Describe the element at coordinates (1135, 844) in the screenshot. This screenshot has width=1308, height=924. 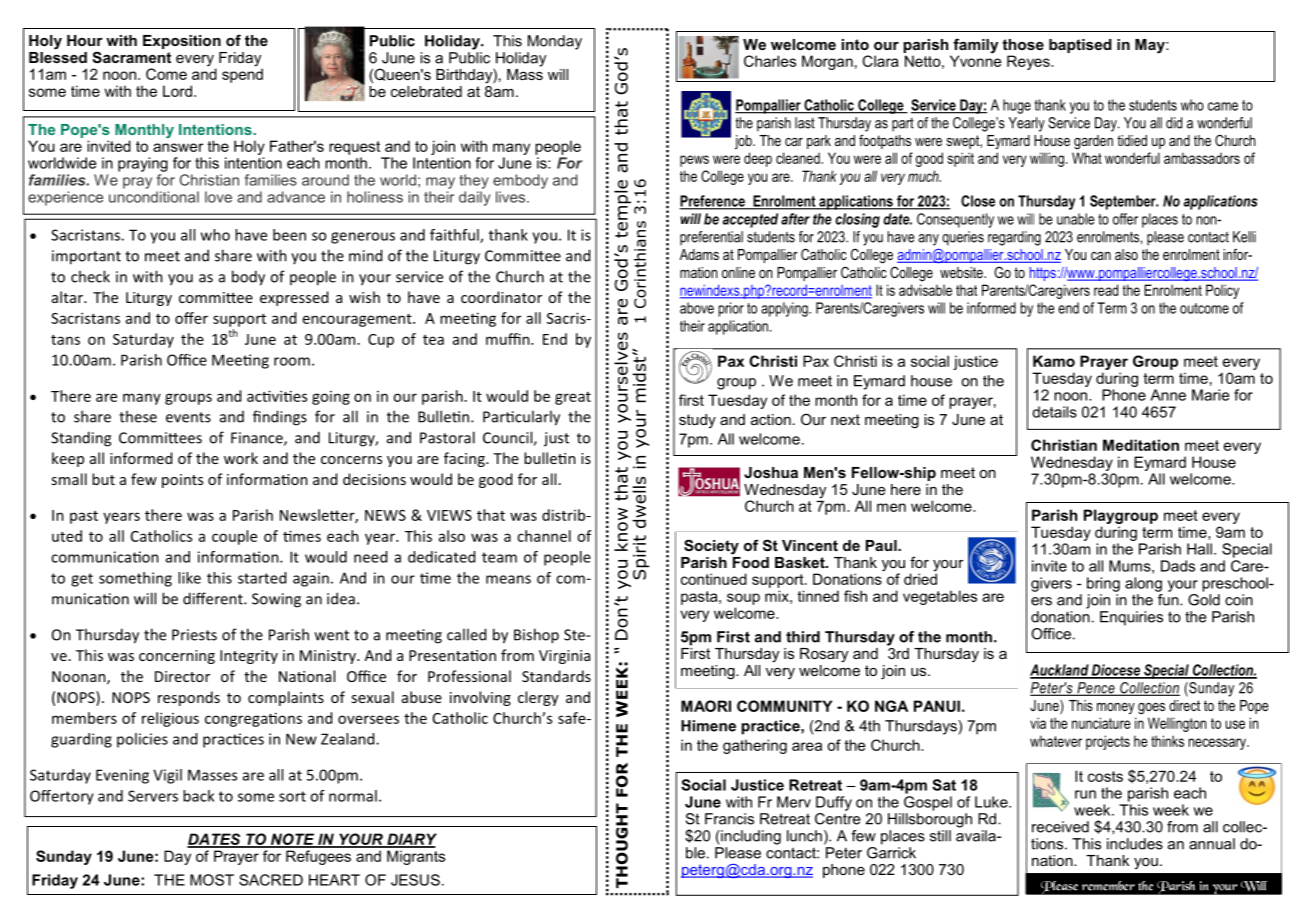
I see `includes` at that location.
